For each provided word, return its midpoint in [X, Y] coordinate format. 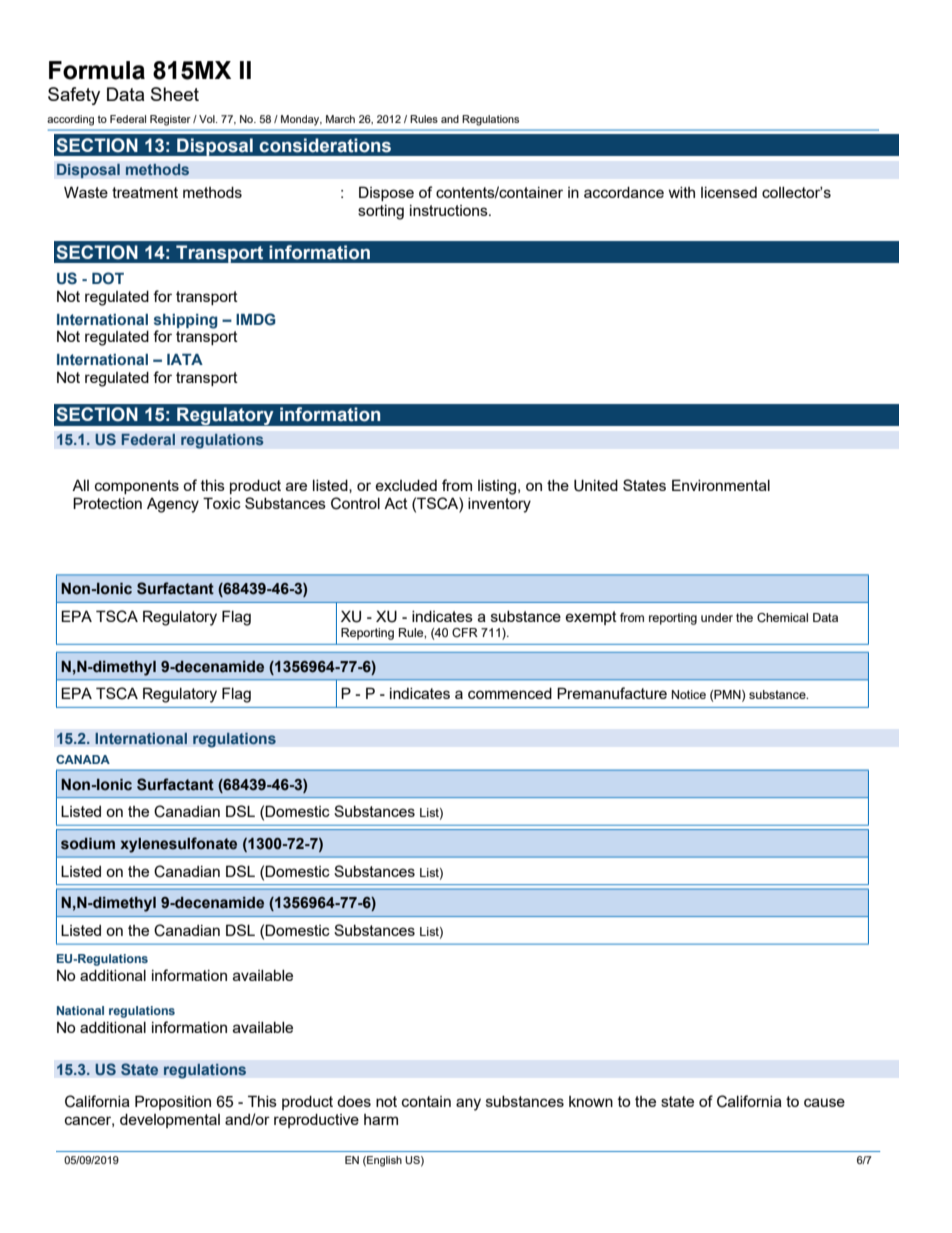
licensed [729, 192]
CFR [465, 632]
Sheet [175, 94]
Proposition [173, 1102]
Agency [173, 505]
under [717, 617]
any [468, 1104]
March [340, 119]
